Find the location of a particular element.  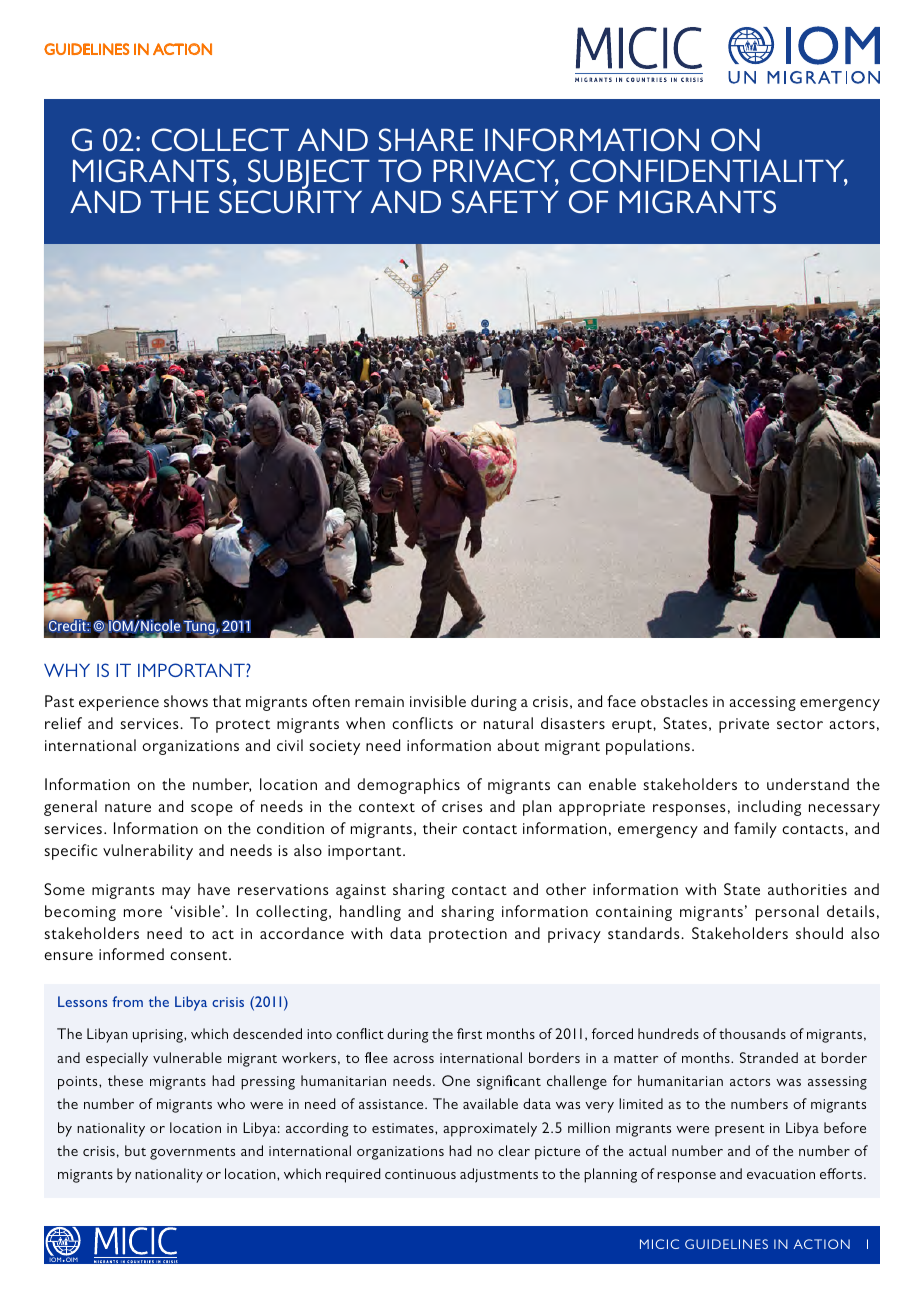

approximately is located at coordinates (490, 1129).
